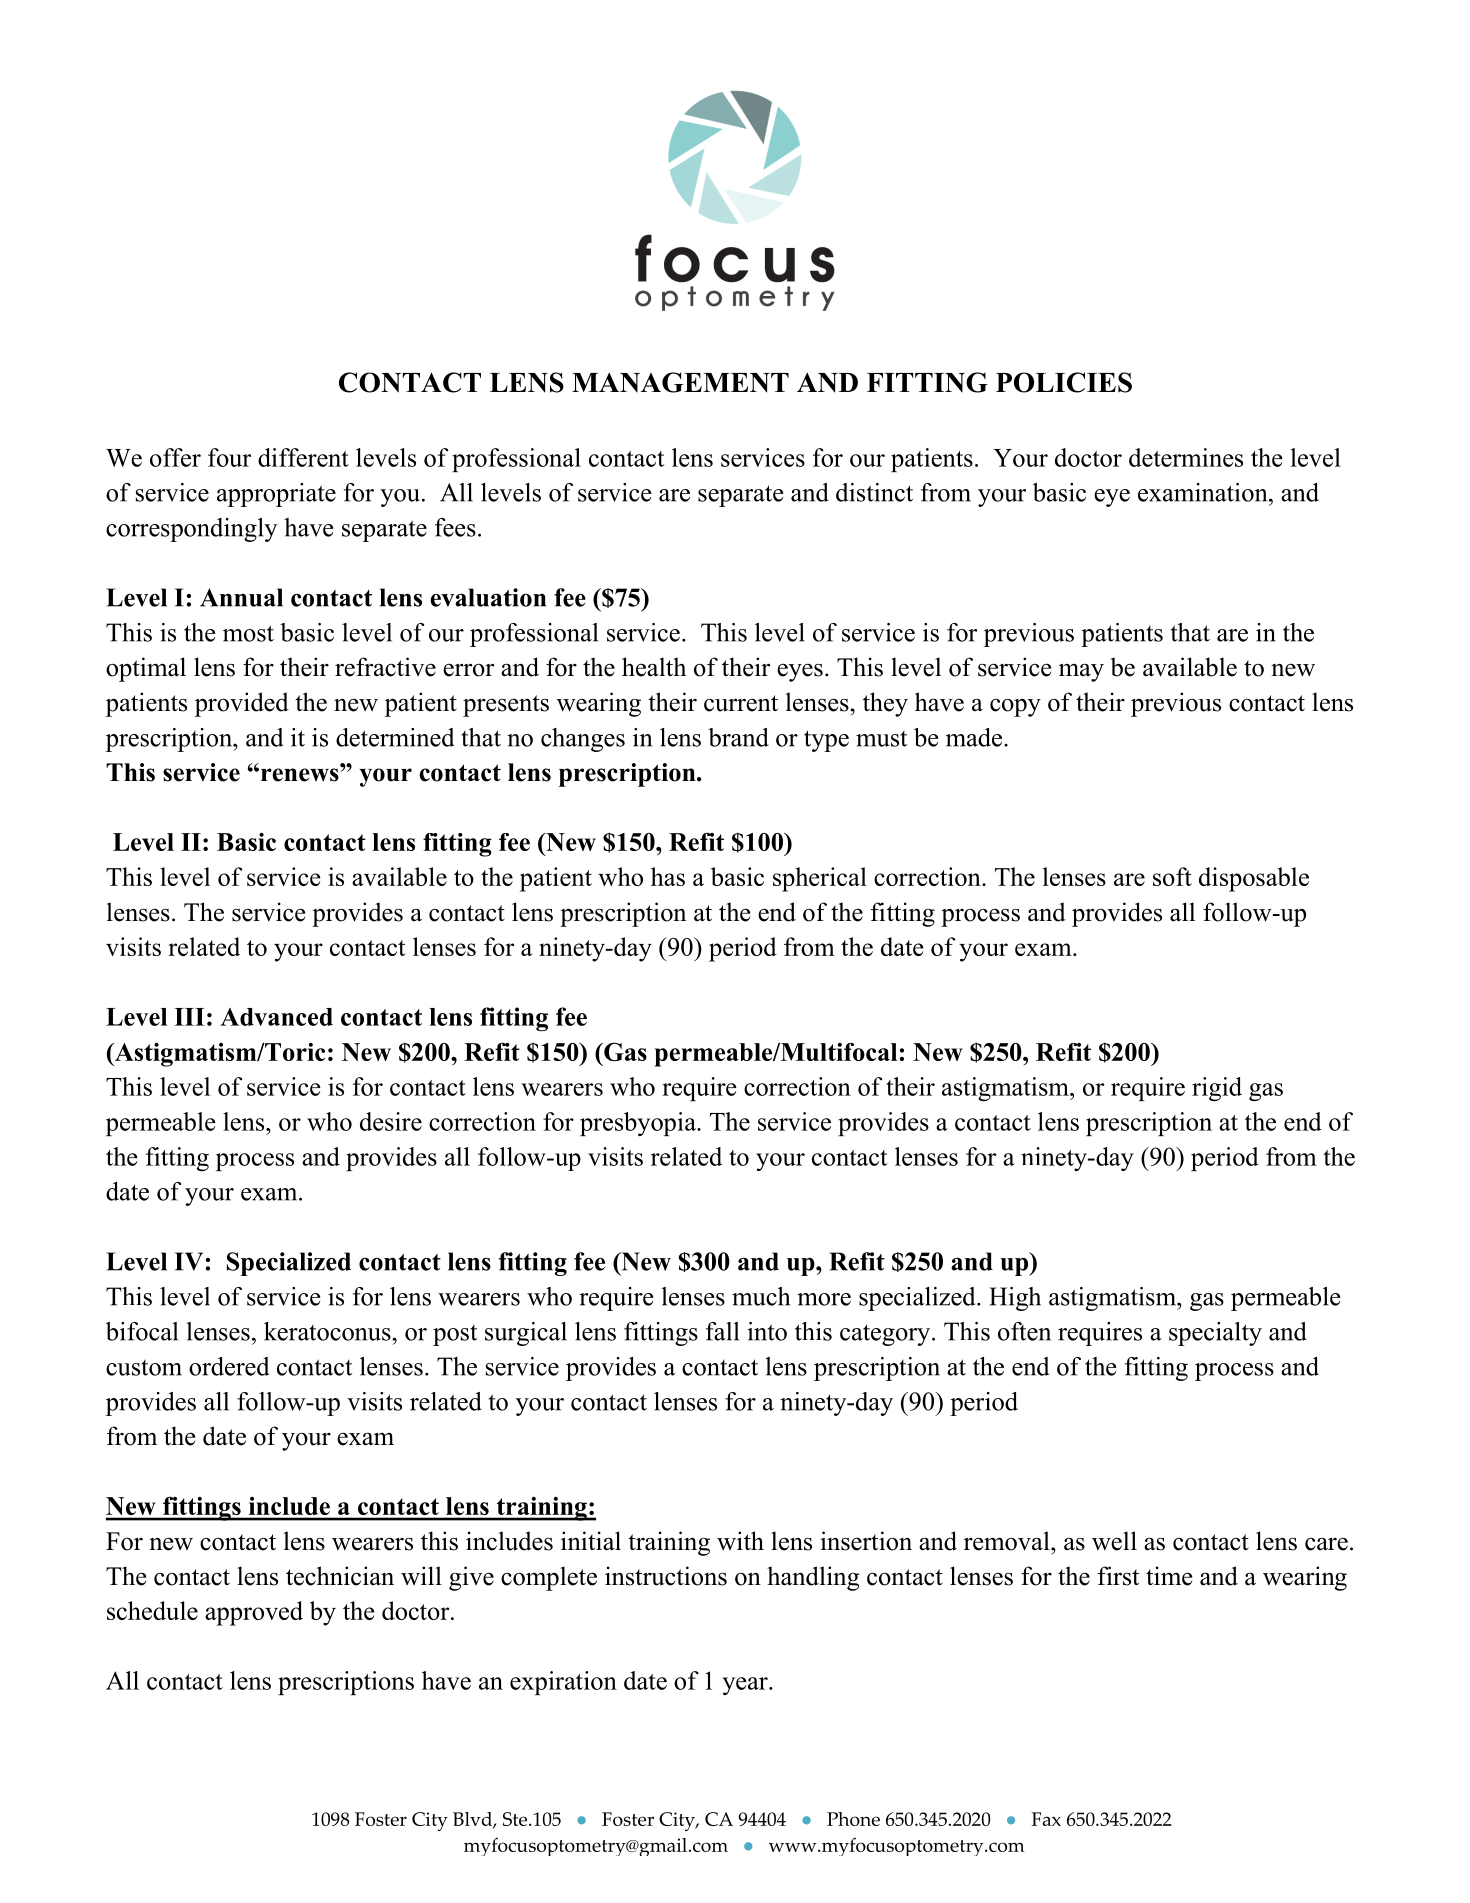 The width and height of the screenshot is (1470, 1903). Describe the element at coordinates (254, 1613) in the screenshot. I see `approved` at that location.
